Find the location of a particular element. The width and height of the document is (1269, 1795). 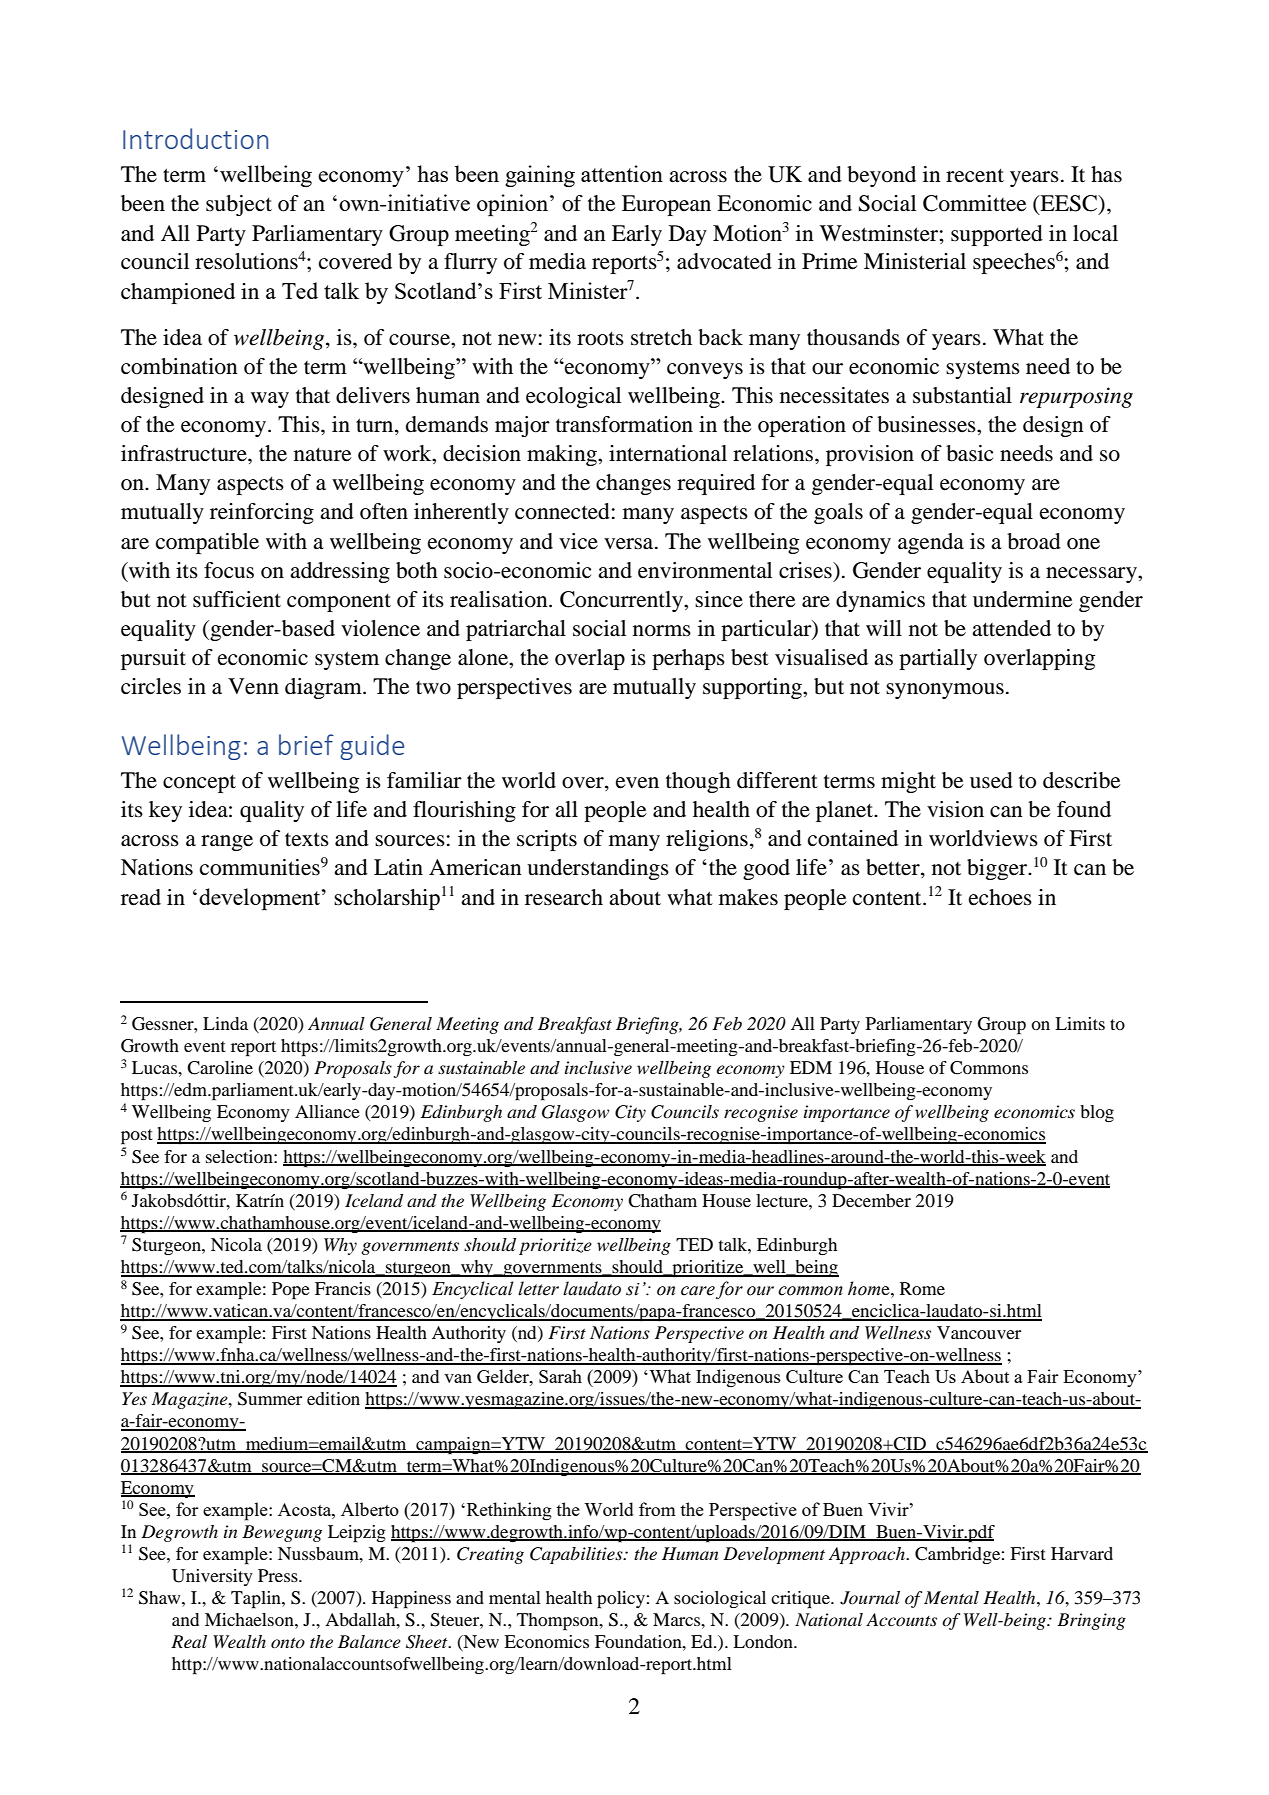

norms is located at coordinates (662, 631).
